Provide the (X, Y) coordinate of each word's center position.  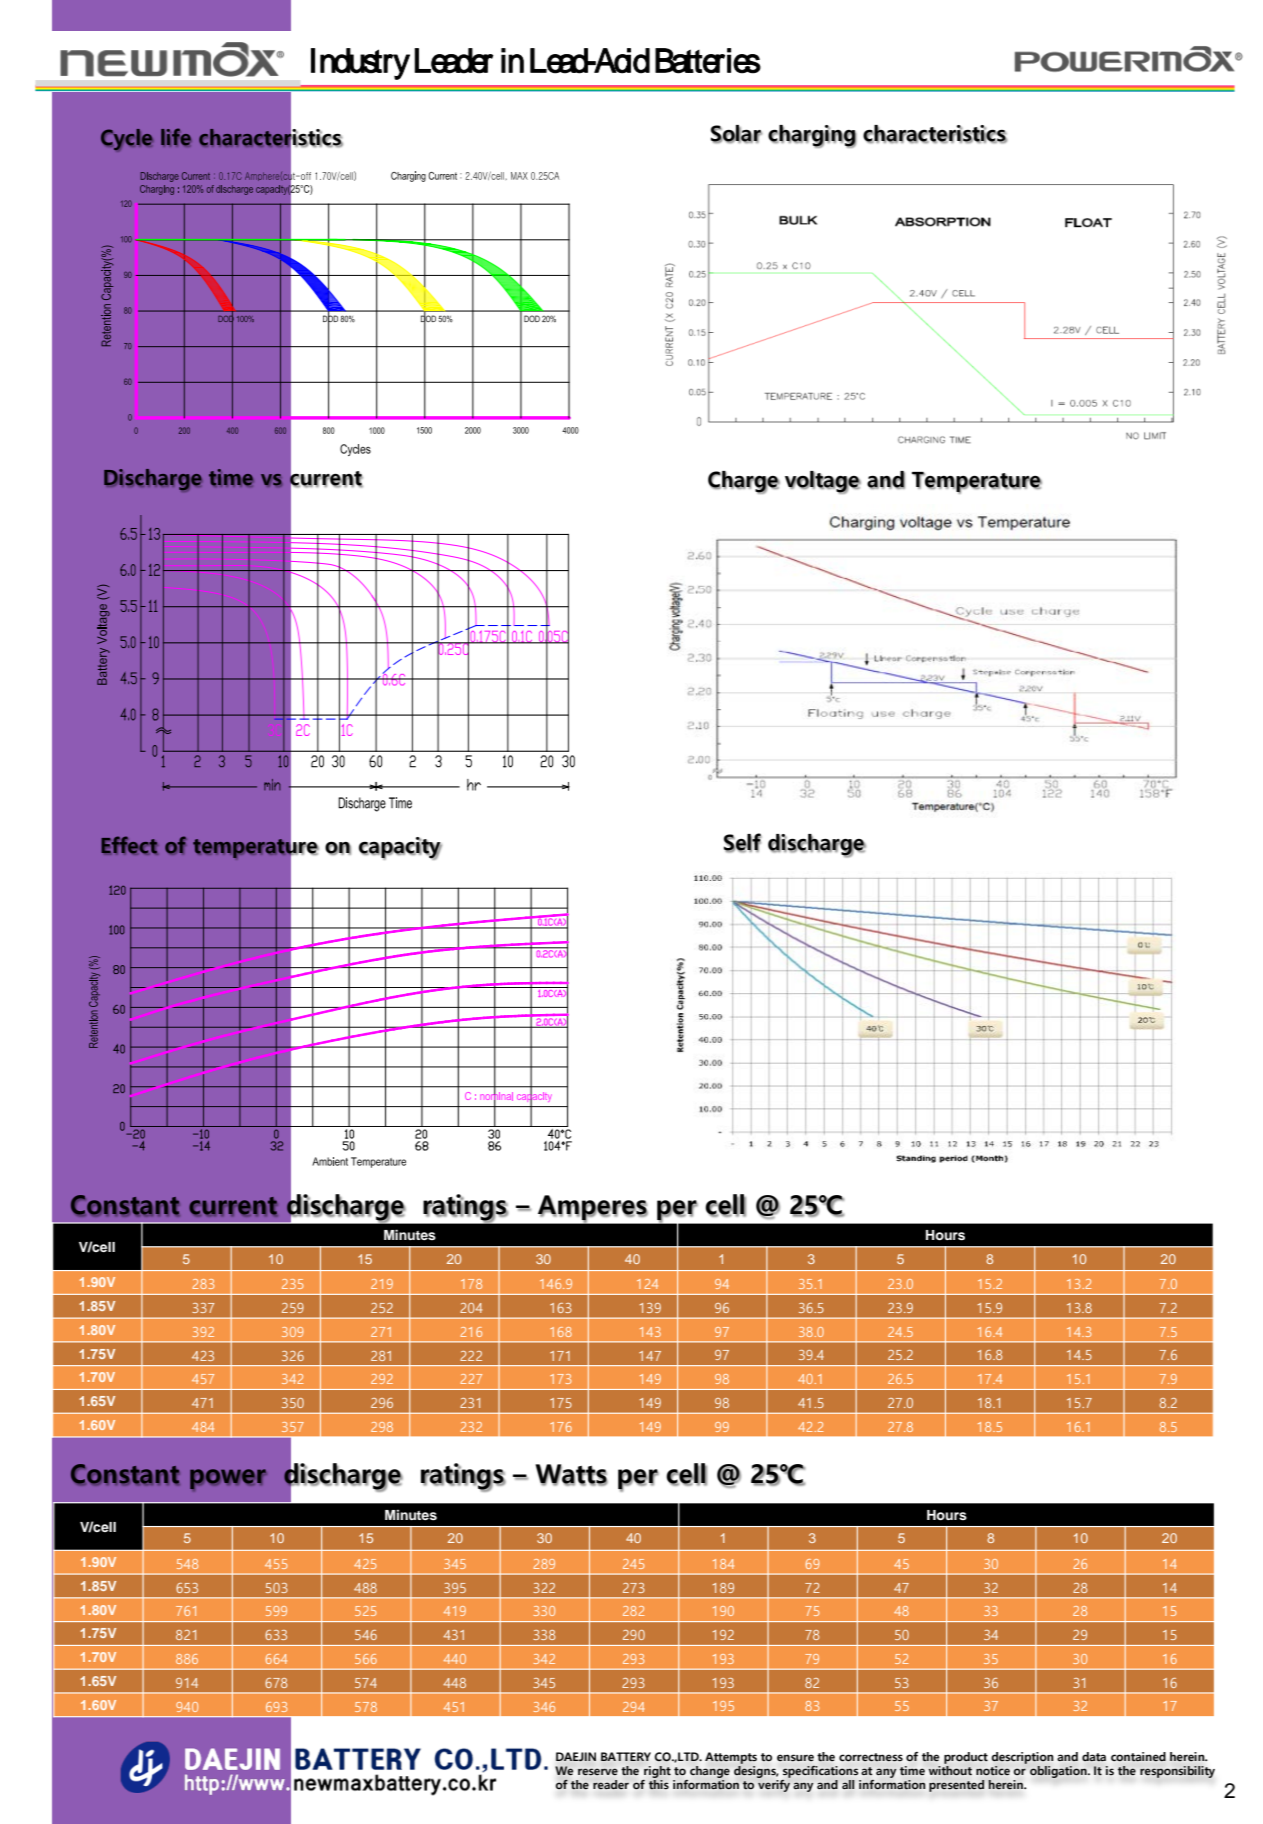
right (656, 1773)
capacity (400, 848)
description (1022, 1759)
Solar (736, 134)
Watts (571, 1475)
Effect (129, 845)
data (1094, 1757)
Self (743, 843)
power (228, 1480)
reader (611, 1784)
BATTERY (626, 1756)
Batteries (708, 61)
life (176, 137)
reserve (598, 1771)
